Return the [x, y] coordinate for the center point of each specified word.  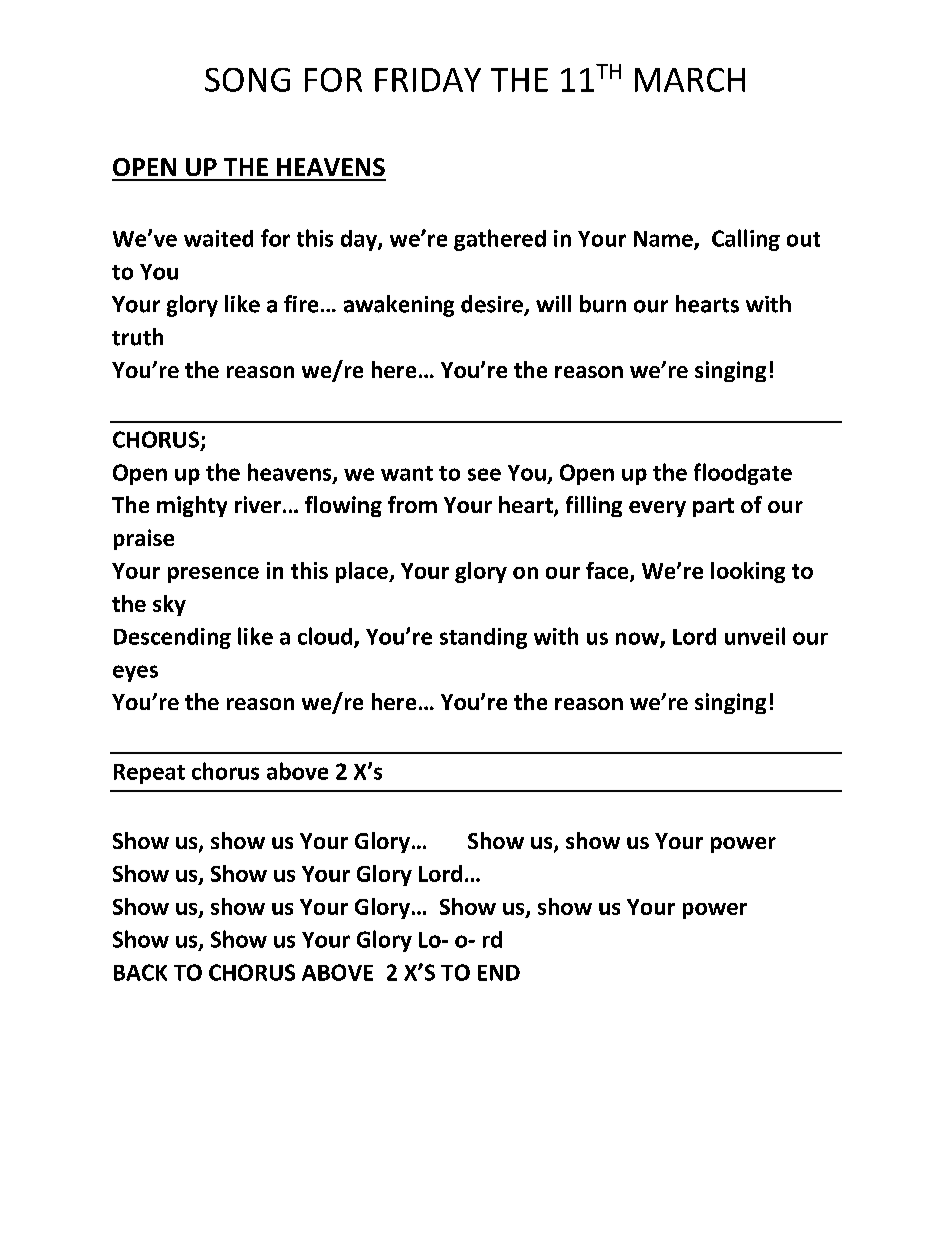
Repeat [149, 774]
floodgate [743, 474]
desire [493, 305]
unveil [755, 636]
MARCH [690, 80]
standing [483, 638]
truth [137, 337]
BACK [140, 972]
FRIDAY [428, 80]
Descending [172, 638]
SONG [247, 80]
